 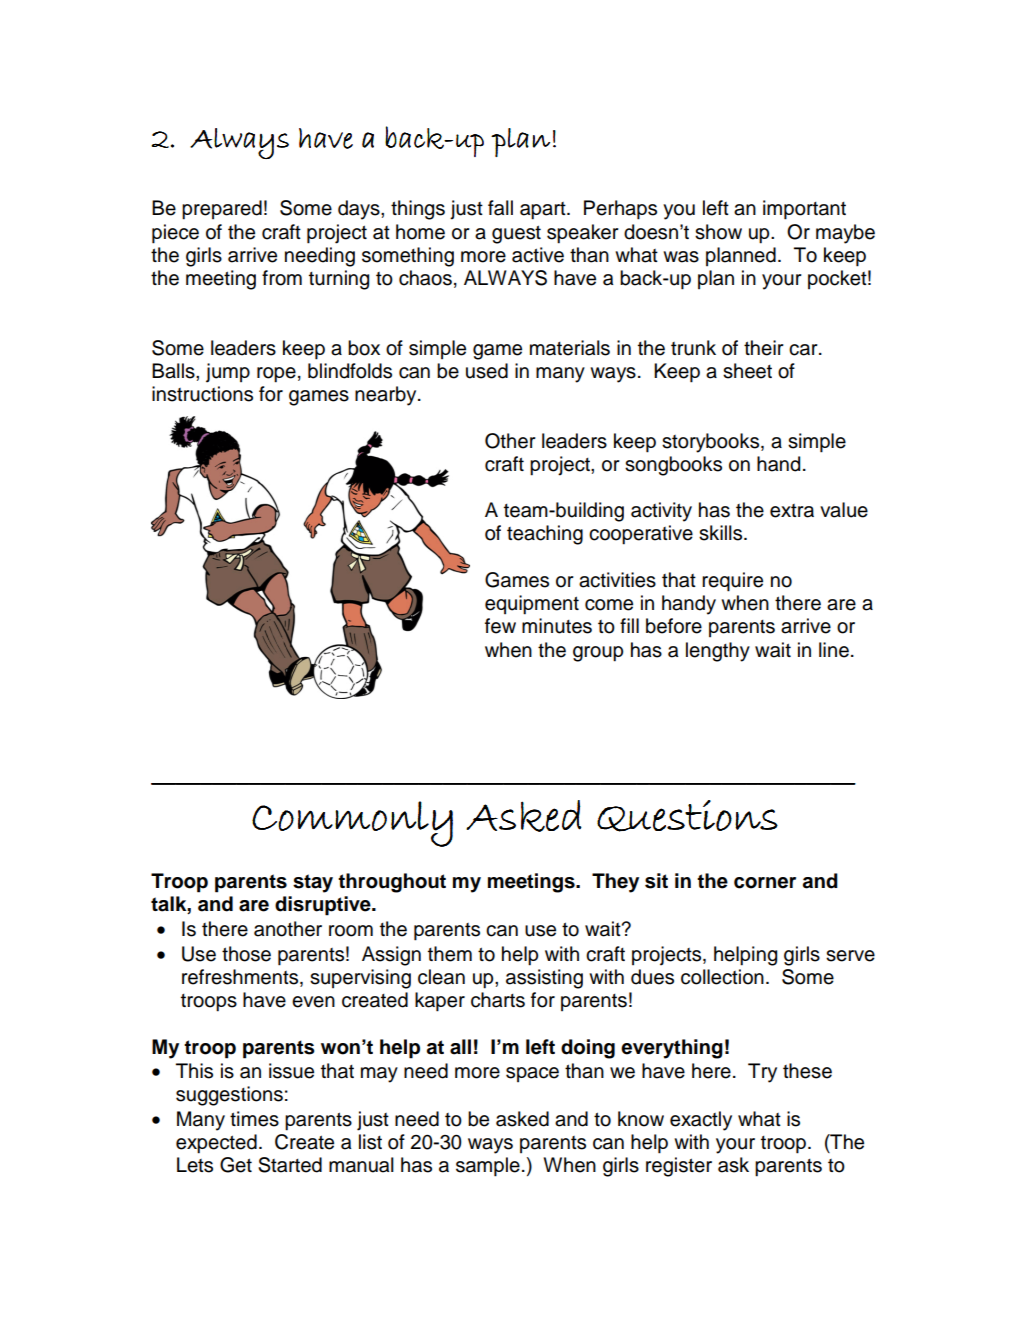 I want to click on them, so click(x=450, y=954).
